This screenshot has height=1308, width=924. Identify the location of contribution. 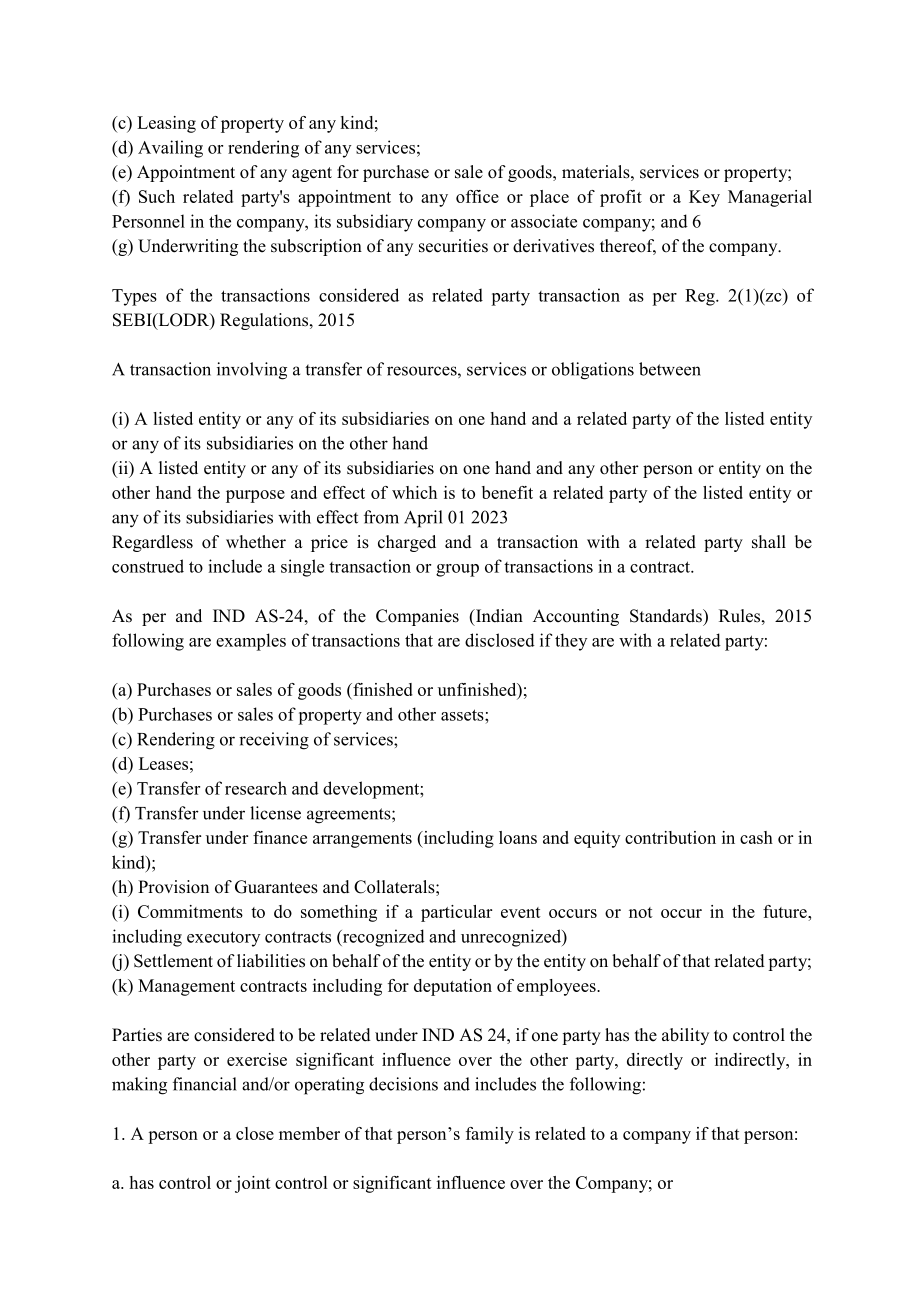
(670, 837).
